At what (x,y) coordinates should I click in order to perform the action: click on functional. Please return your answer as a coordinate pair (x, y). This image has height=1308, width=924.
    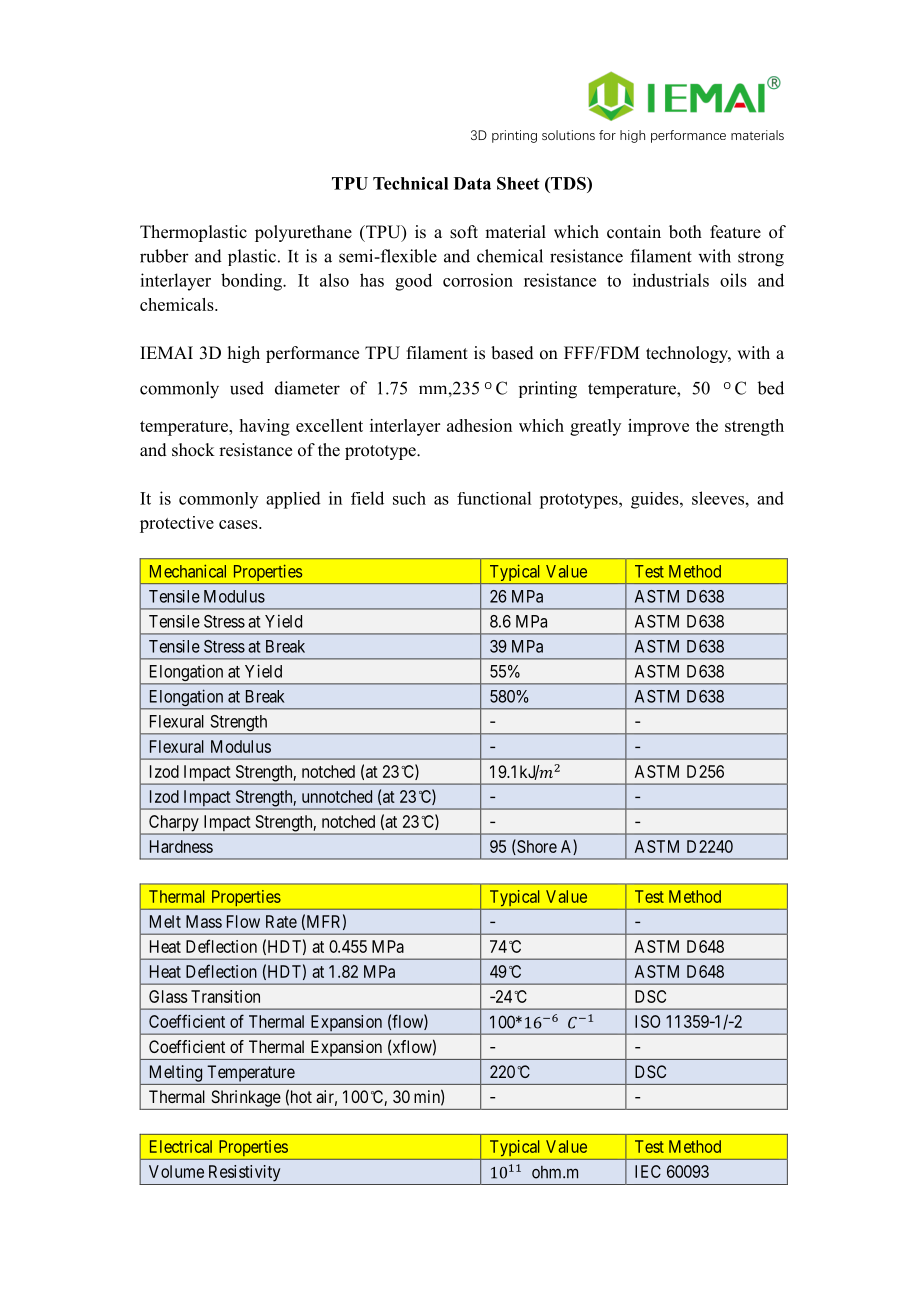
    Looking at the image, I should click on (494, 498).
